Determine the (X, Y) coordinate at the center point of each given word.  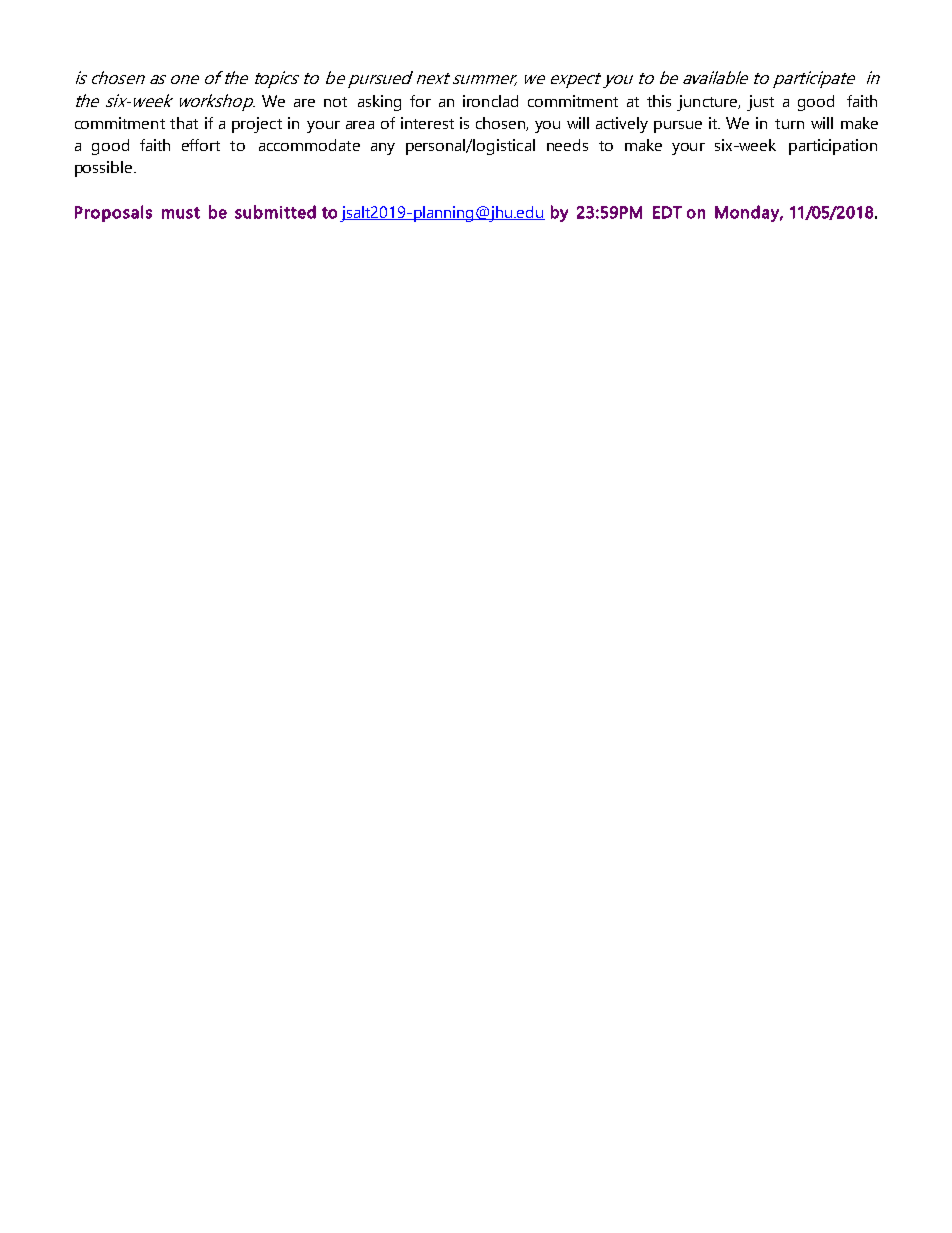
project (257, 125)
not (335, 102)
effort (201, 145)
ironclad (490, 101)
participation (833, 147)
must (181, 213)
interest (427, 123)
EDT (667, 212)
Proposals (113, 213)
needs (567, 145)
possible (105, 169)
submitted (275, 212)
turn (789, 124)
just (760, 103)
